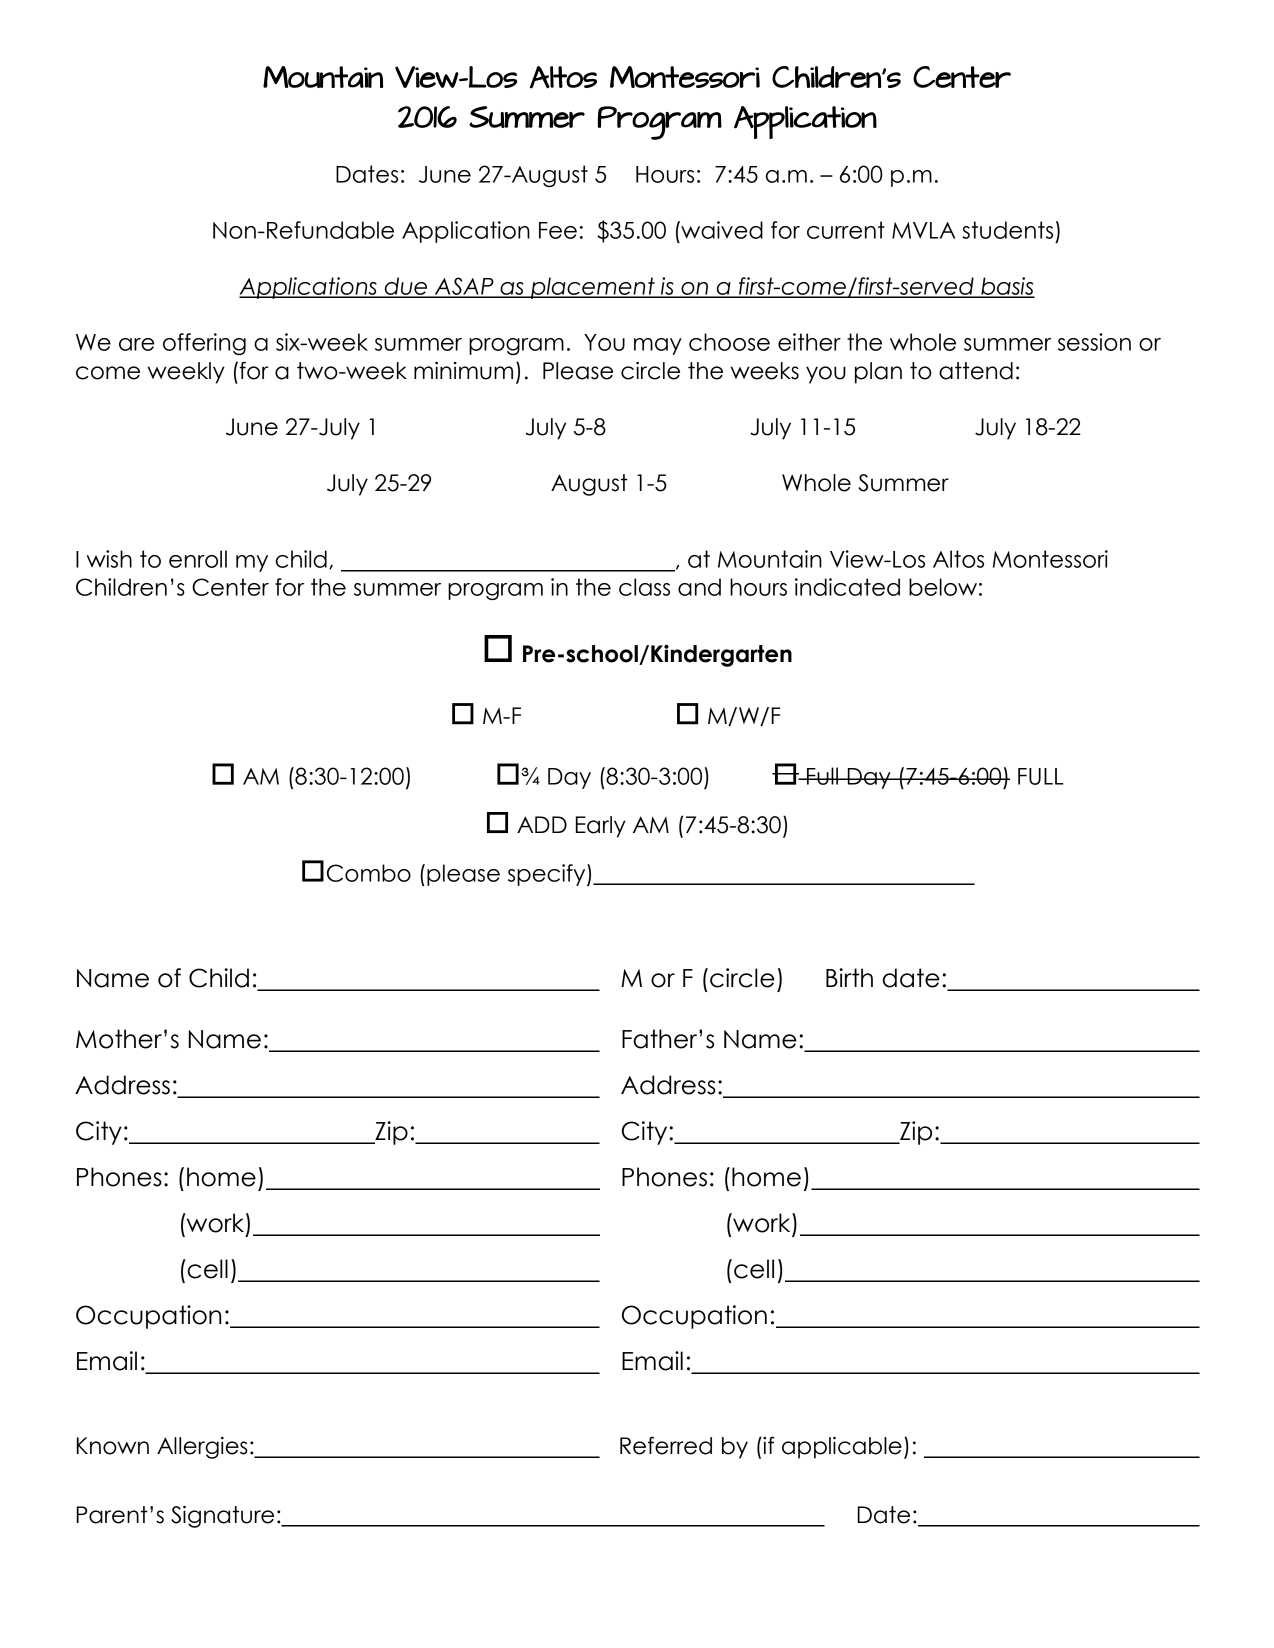 The height and width of the page is (1648, 1274). I want to click on basis, so click(1007, 287).
